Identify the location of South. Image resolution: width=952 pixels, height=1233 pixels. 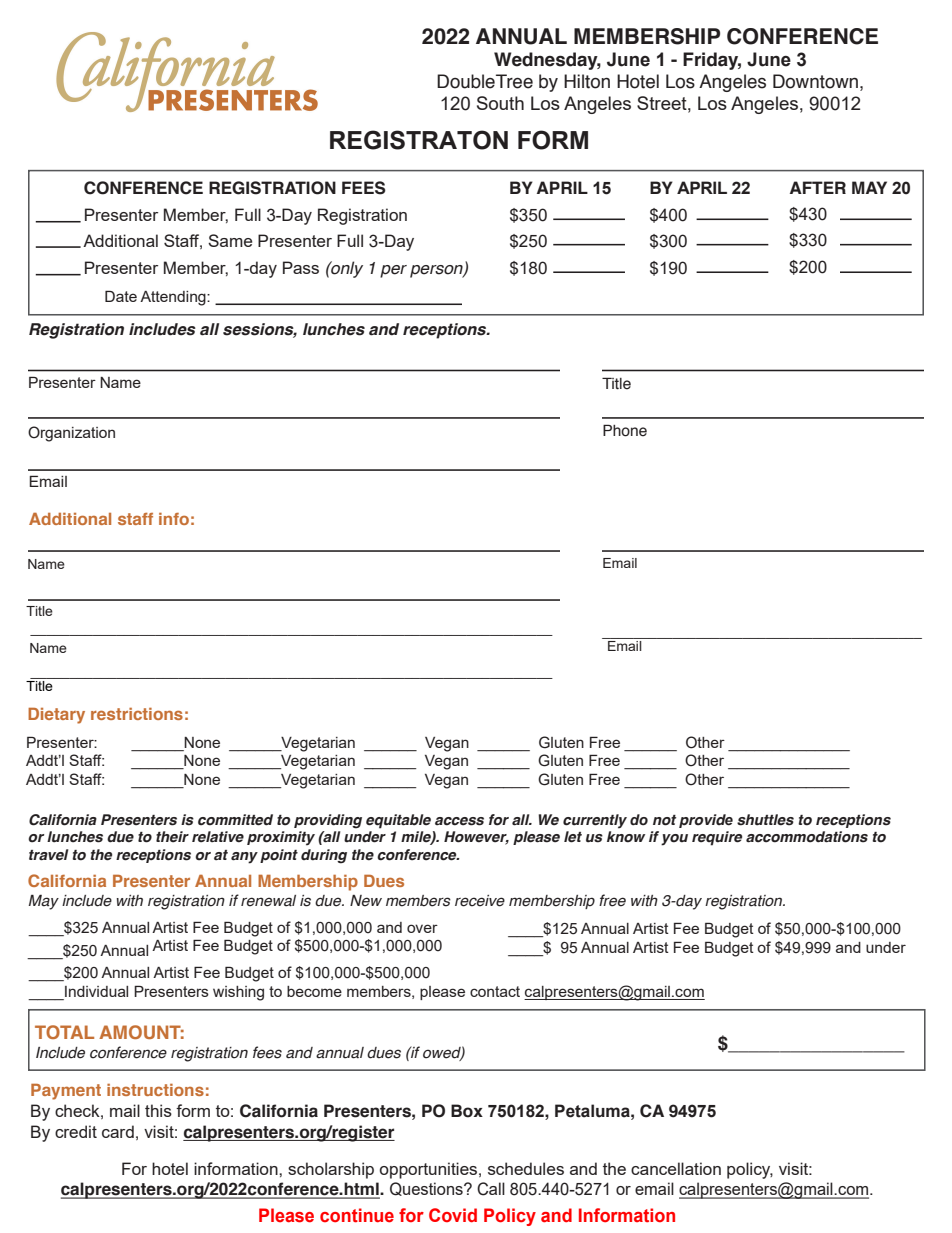
(500, 103).
